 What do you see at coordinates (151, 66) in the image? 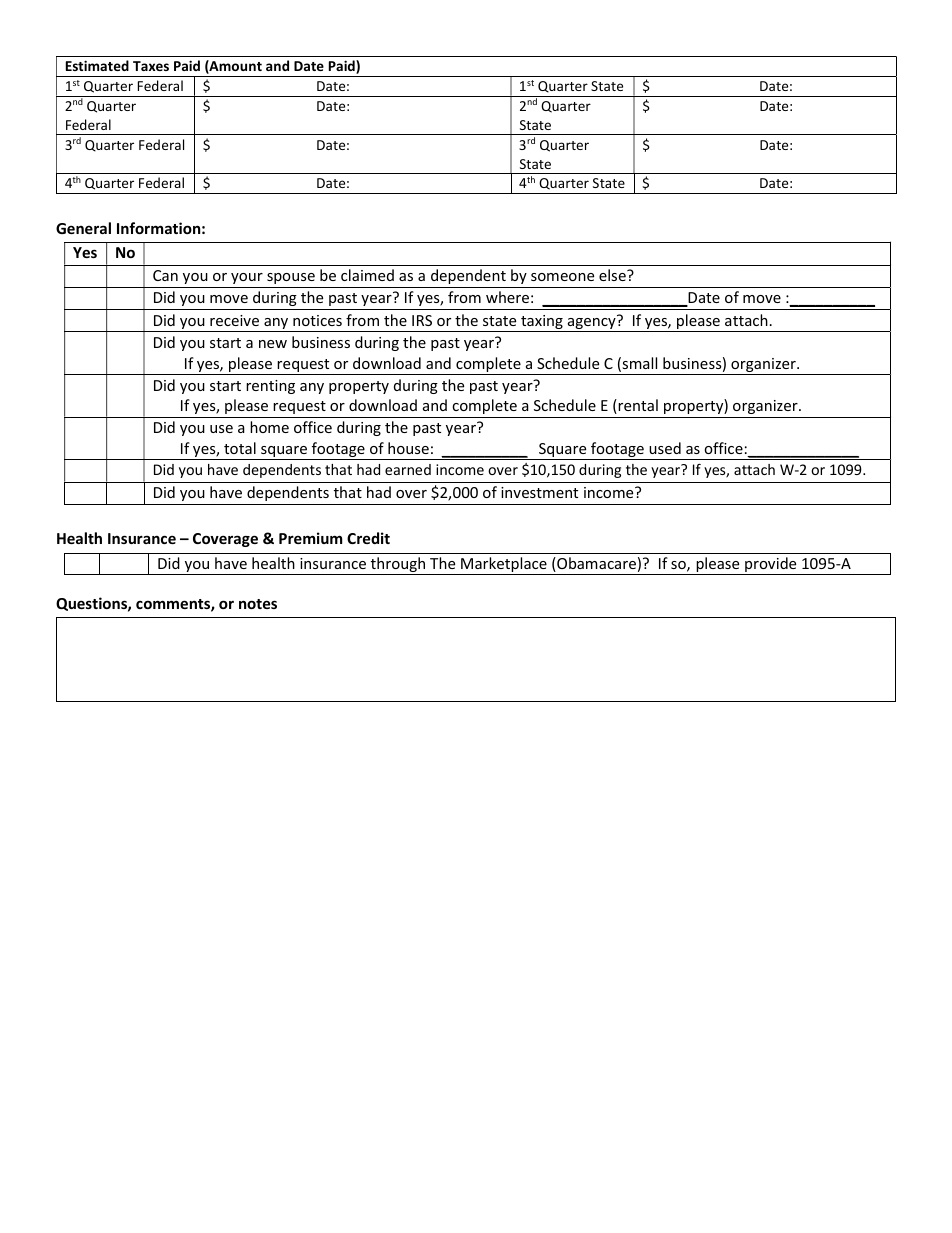
I see `Taxes` at bounding box center [151, 66].
